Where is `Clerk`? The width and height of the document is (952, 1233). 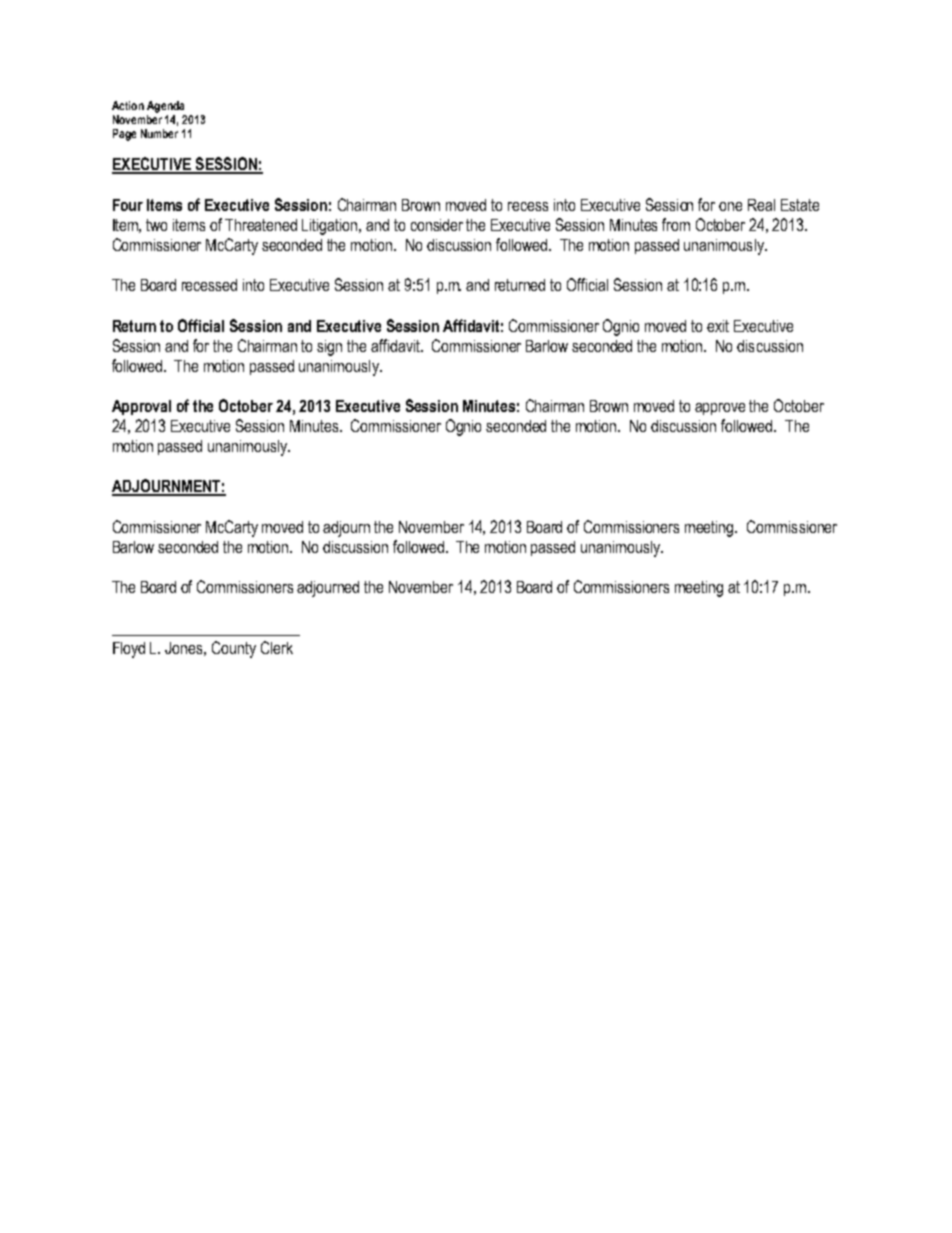 Clerk is located at coordinates (277, 647).
